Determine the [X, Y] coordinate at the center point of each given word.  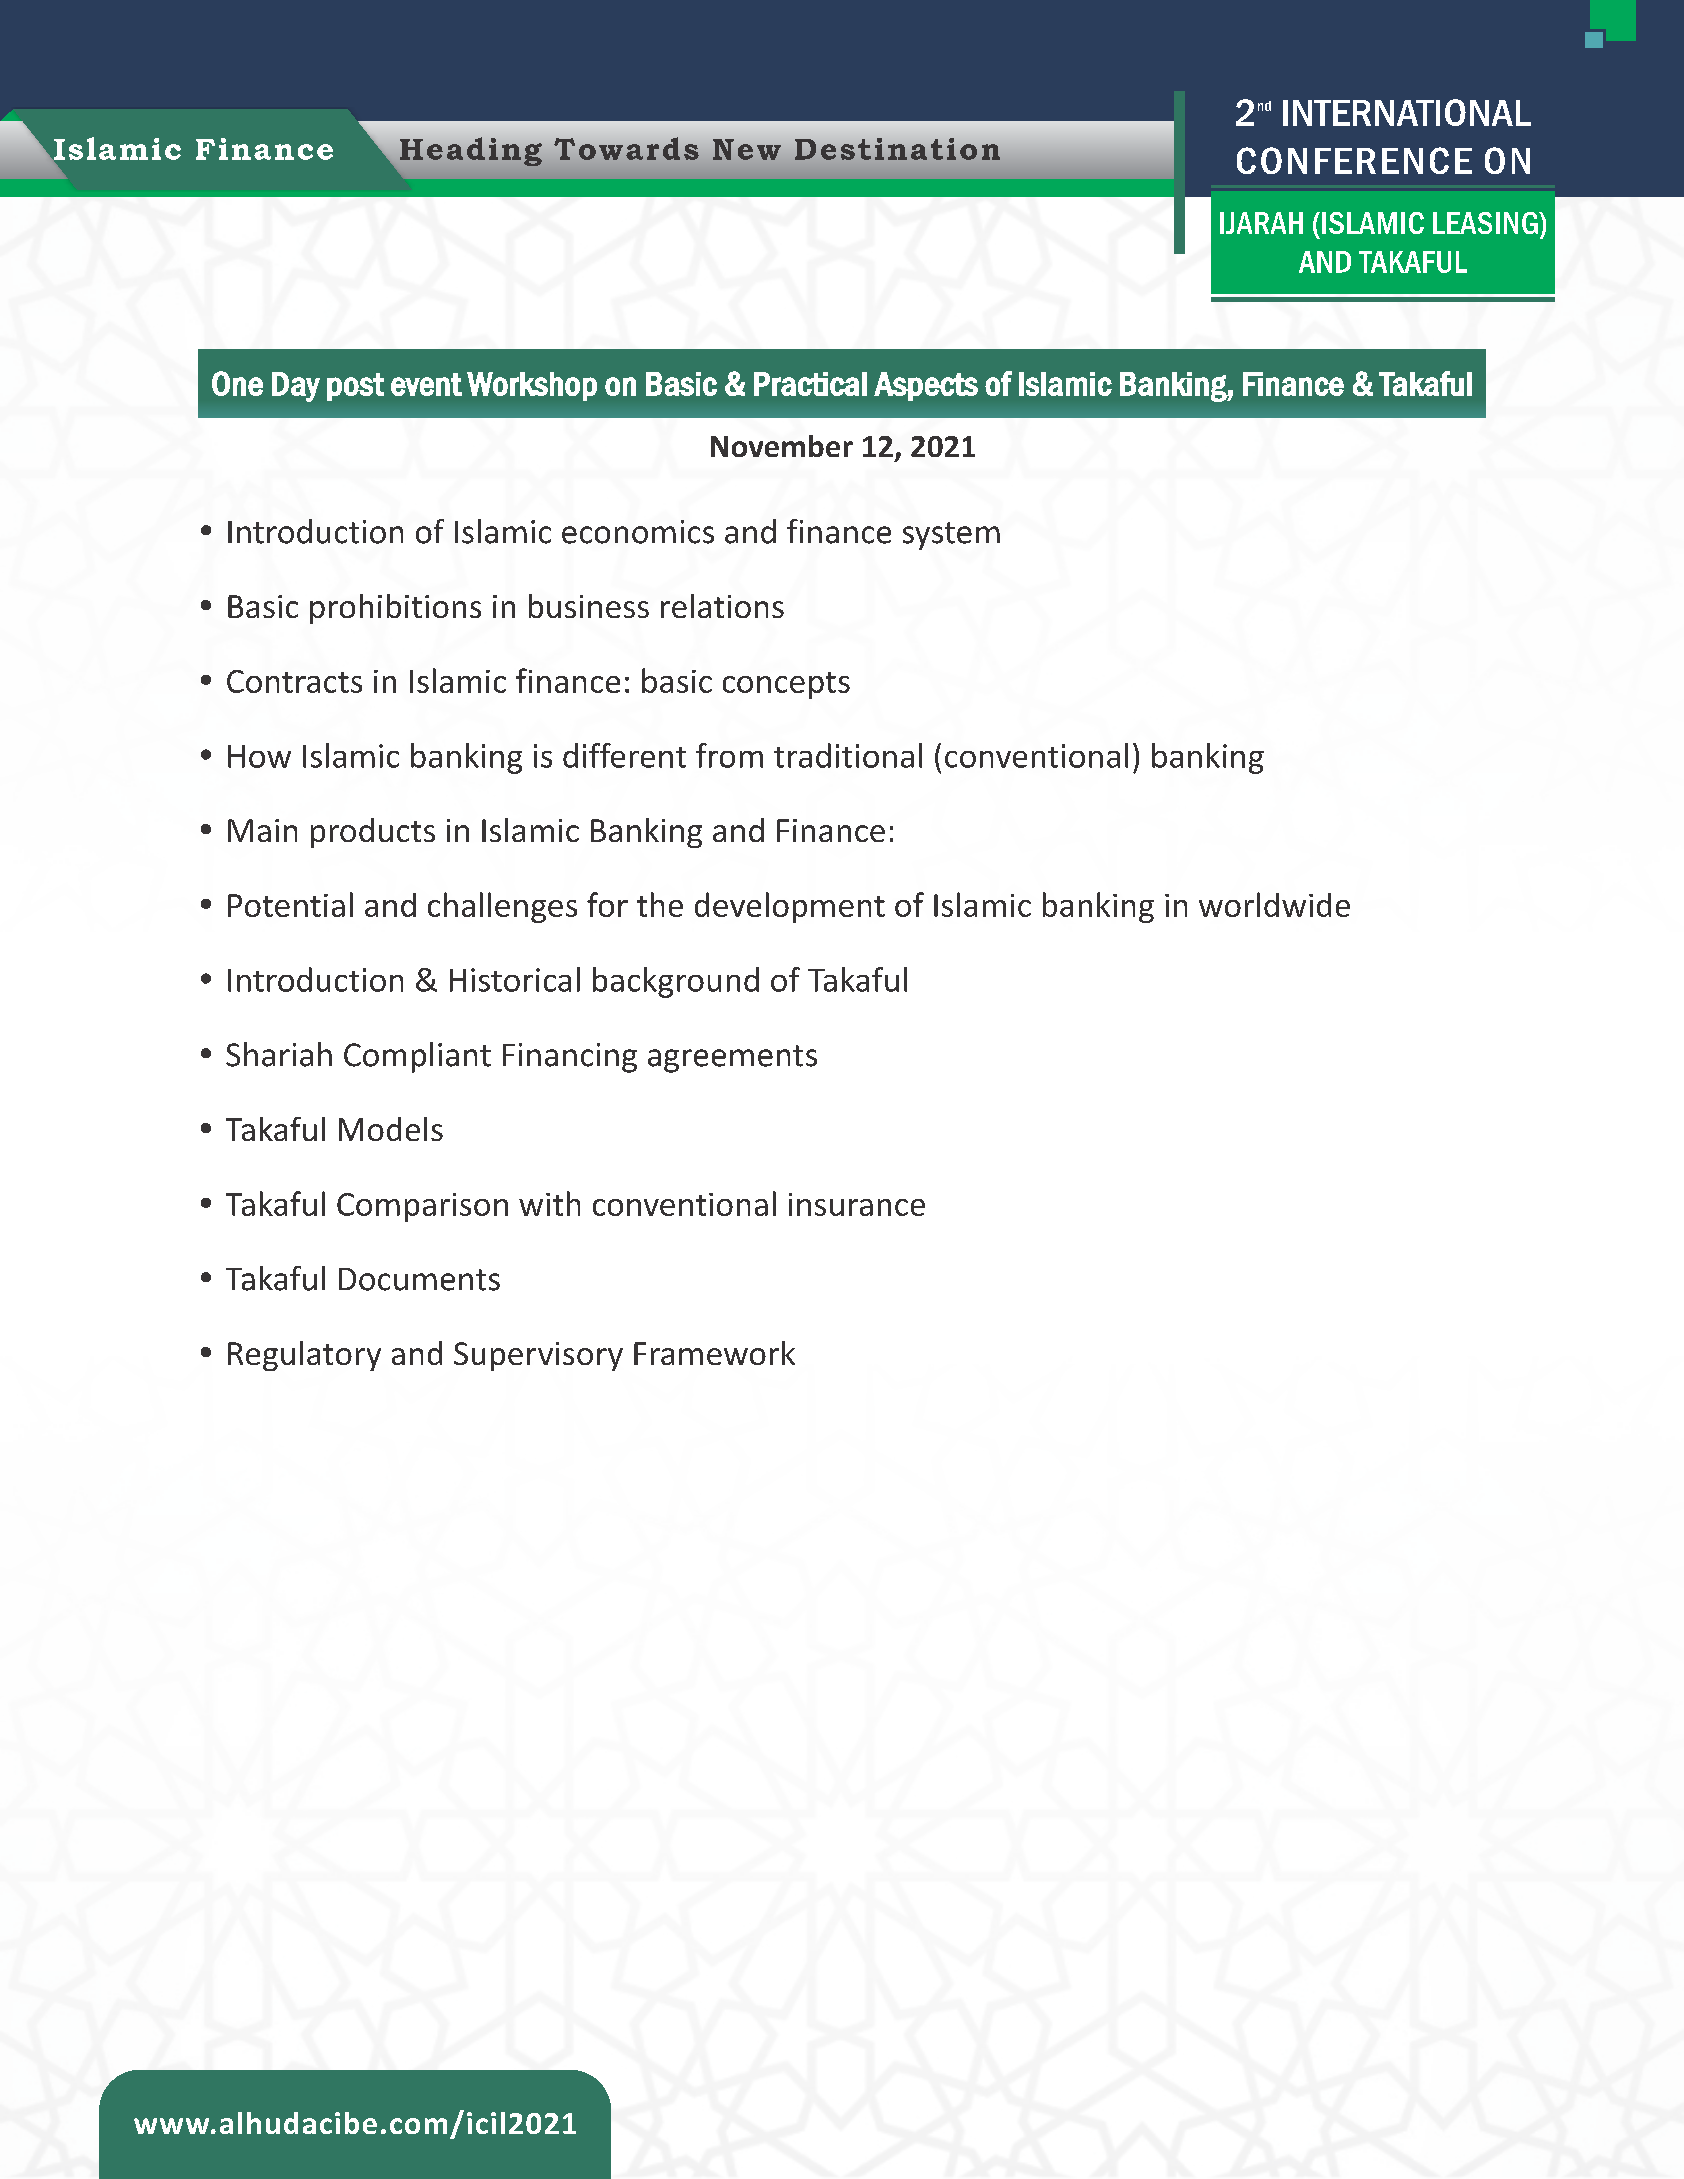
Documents [419, 1279]
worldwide [1274, 904]
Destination [897, 149]
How [259, 756]
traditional [848, 755]
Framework [714, 1353]
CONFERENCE [1354, 160]
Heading [471, 151]
